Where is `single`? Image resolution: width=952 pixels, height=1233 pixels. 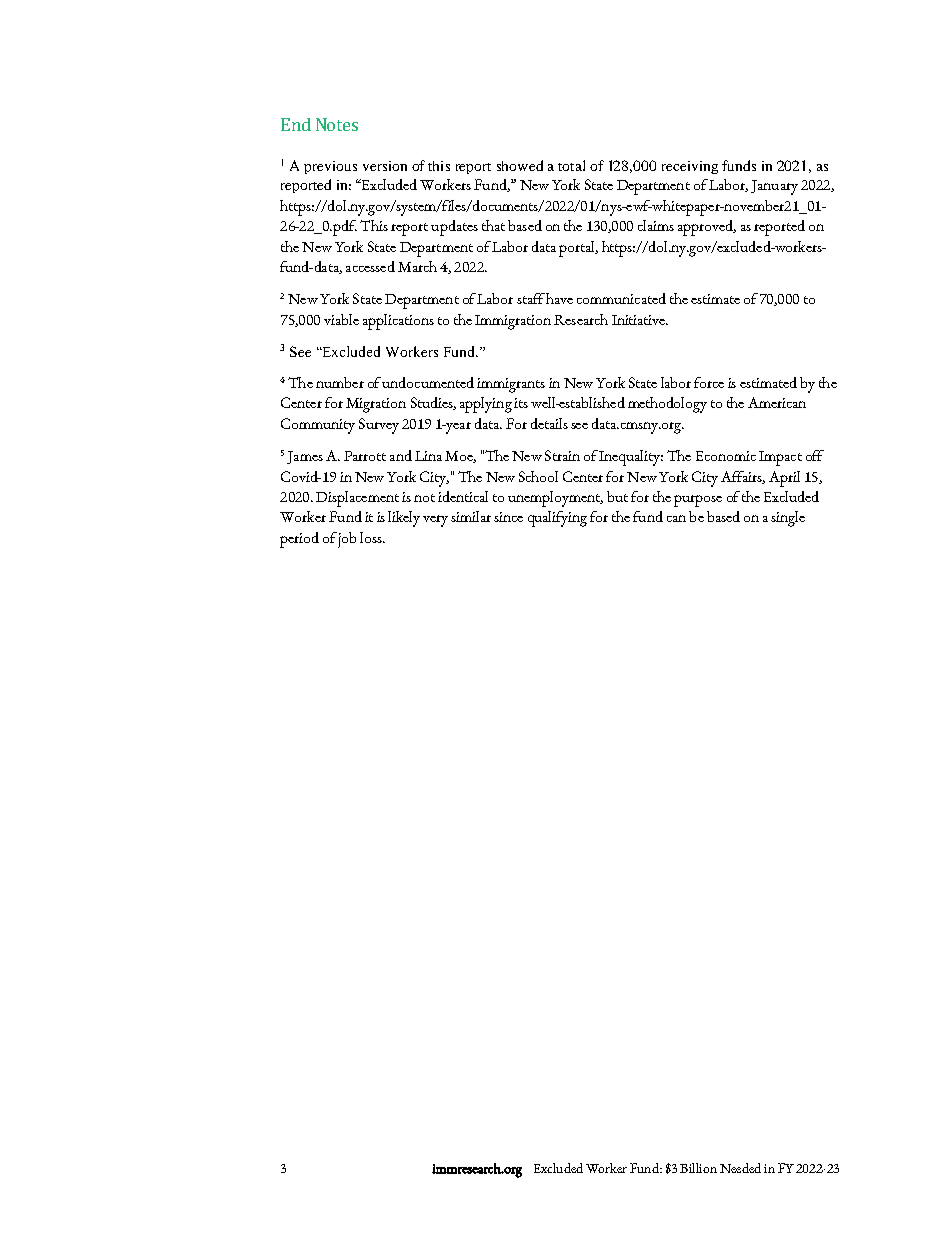 single is located at coordinates (788, 519).
